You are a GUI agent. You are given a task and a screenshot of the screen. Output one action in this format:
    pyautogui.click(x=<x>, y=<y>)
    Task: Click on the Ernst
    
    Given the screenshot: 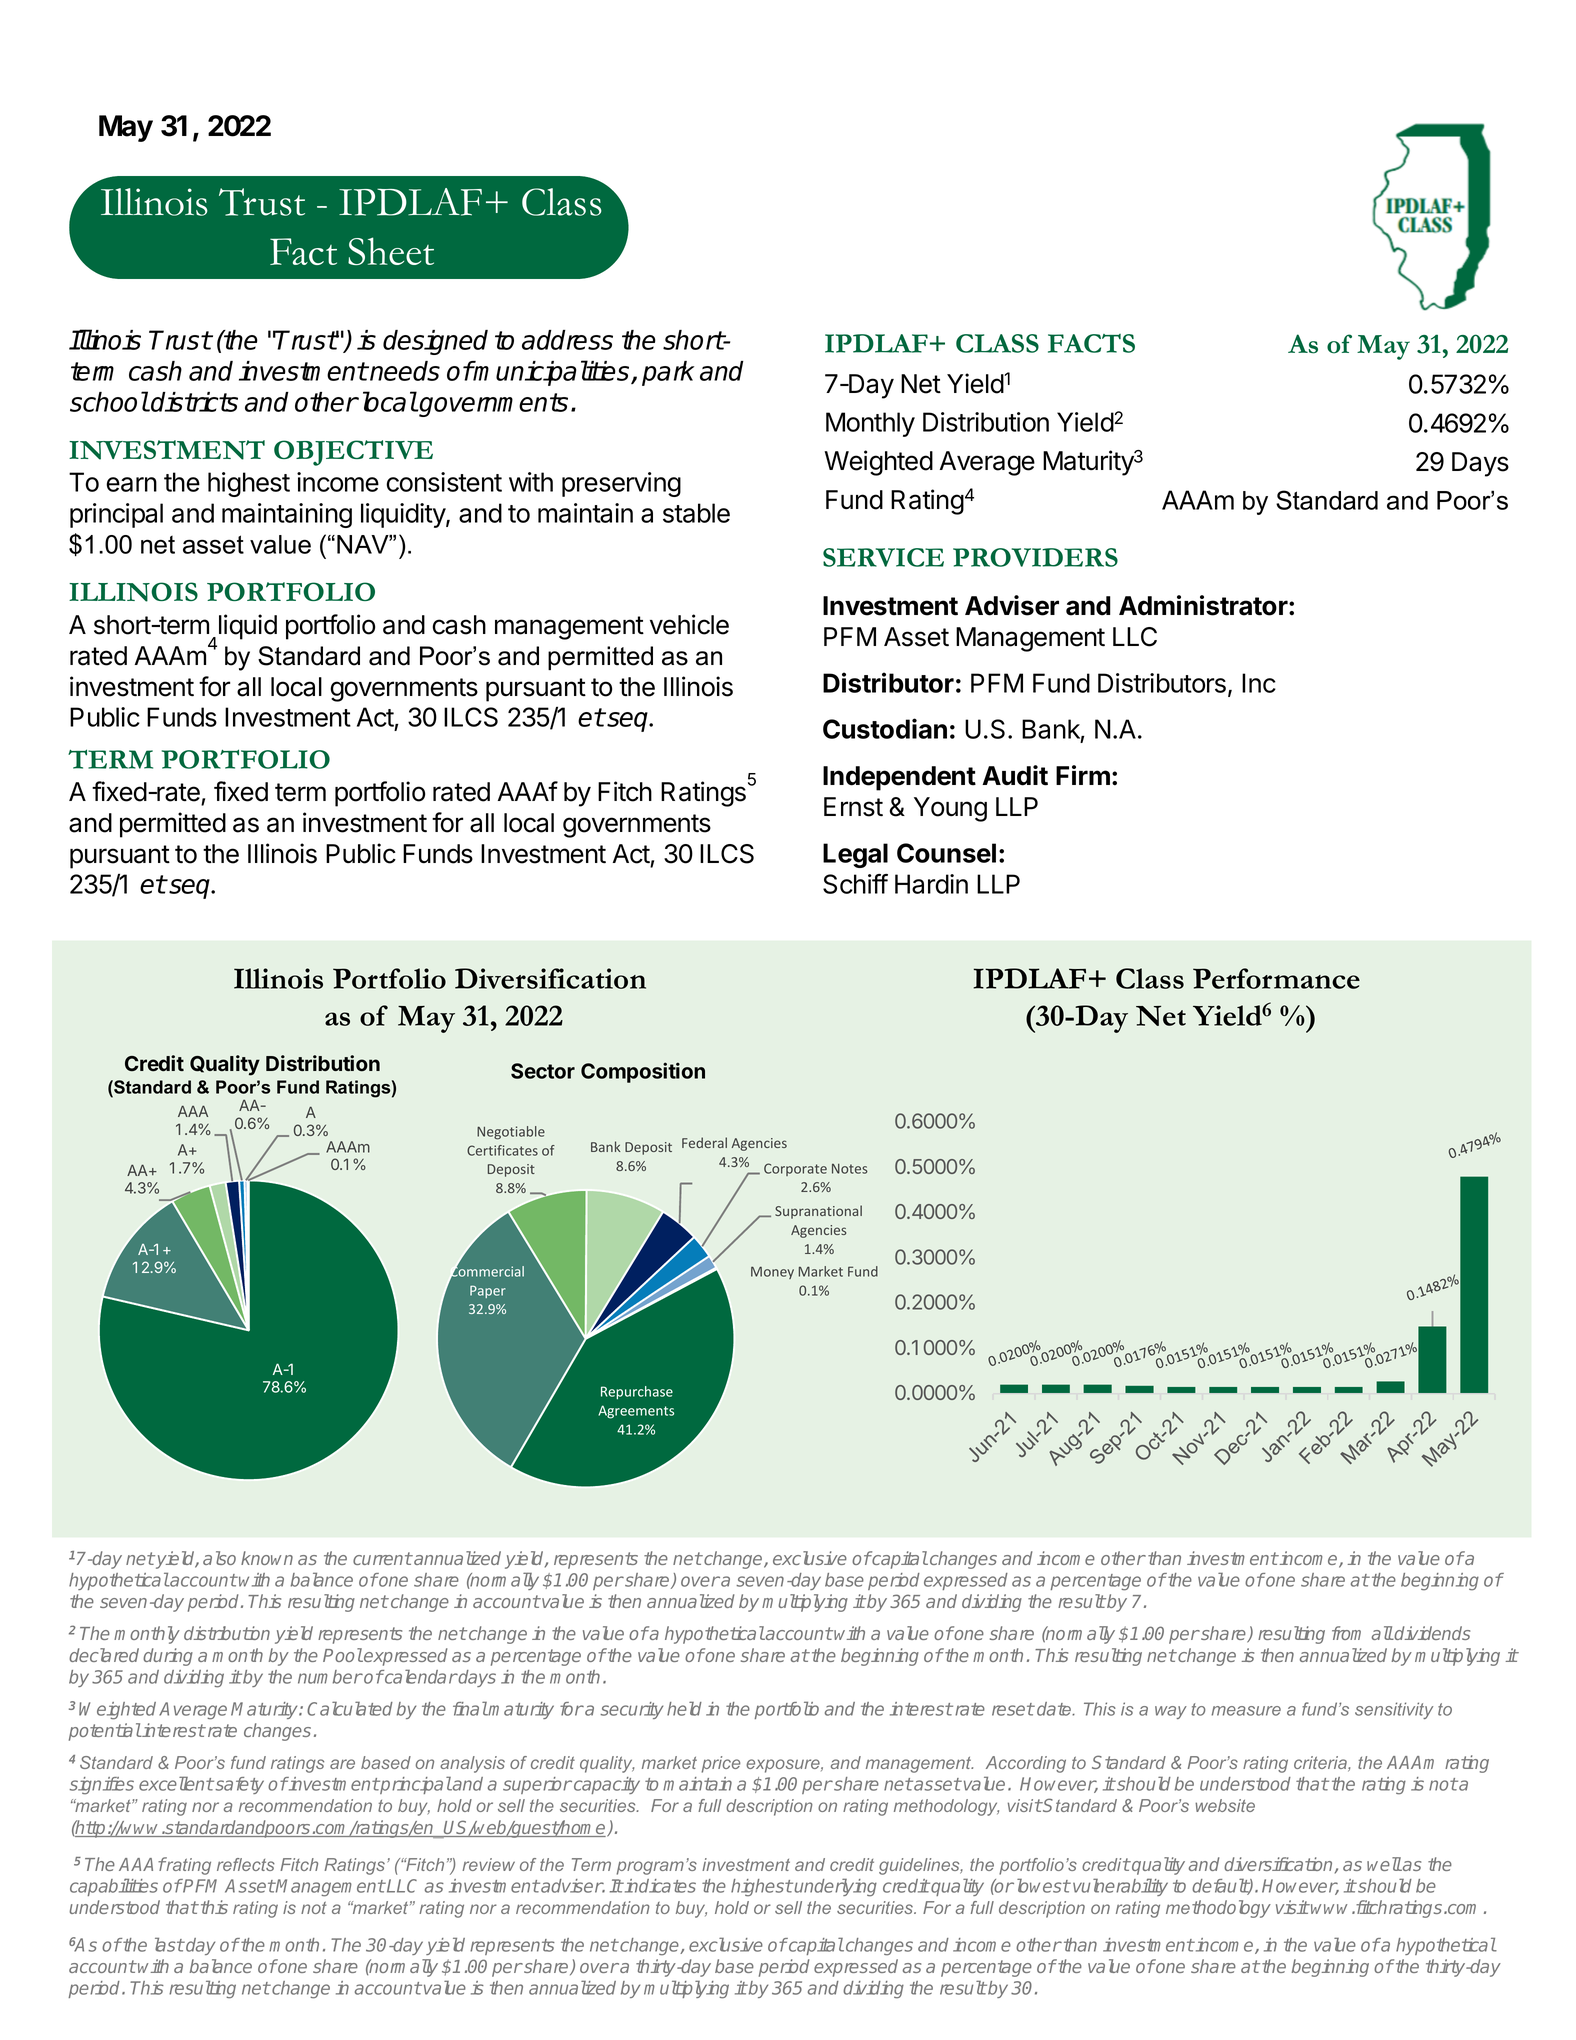 What is the action you would take?
    pyautogui.click(x=853, y=807)
